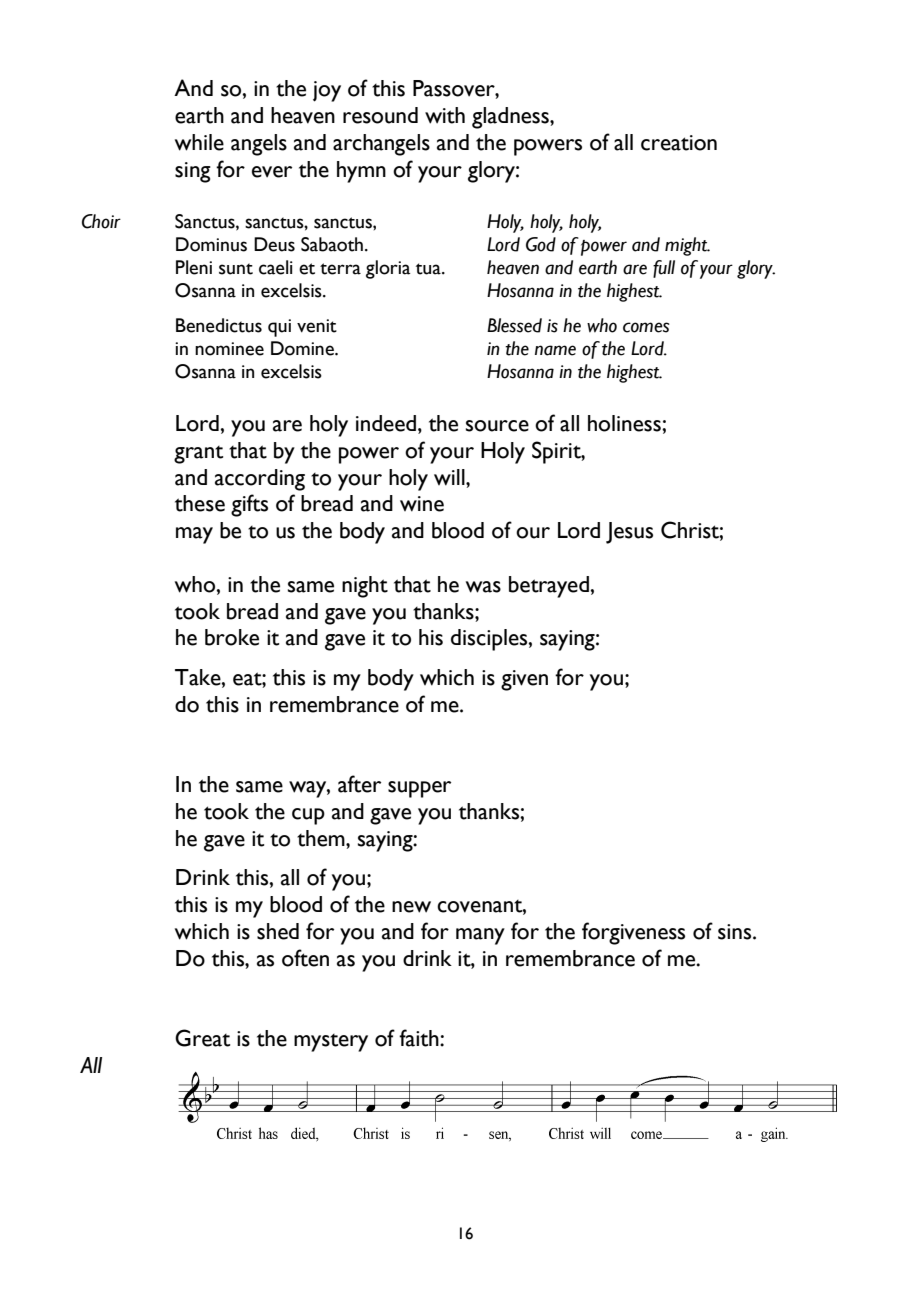  Describe the element at coordinates (514, 325) in the screenshot. I see `Blessed` at that location.
